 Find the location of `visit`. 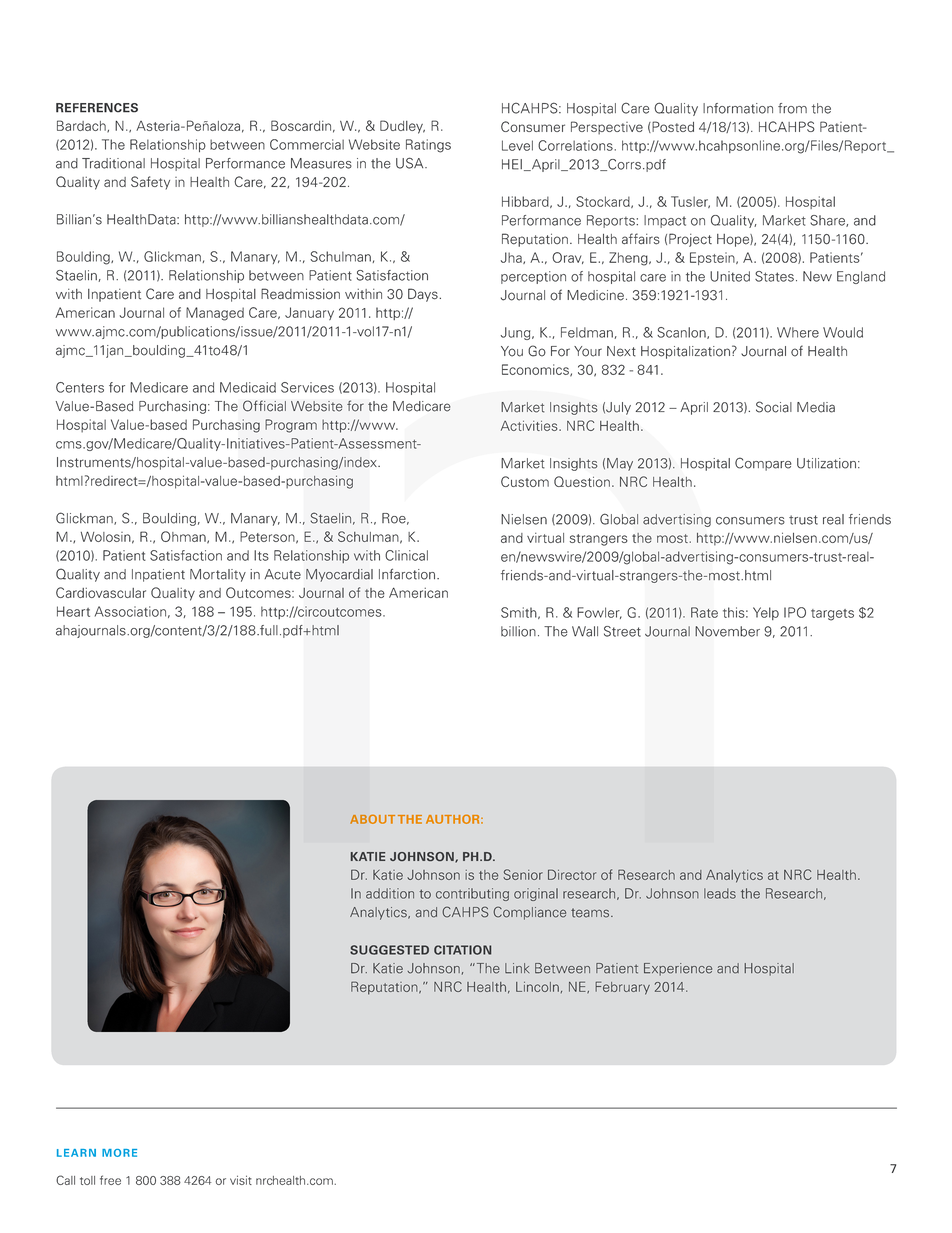

visit is located at coordinates (241, 1180).
